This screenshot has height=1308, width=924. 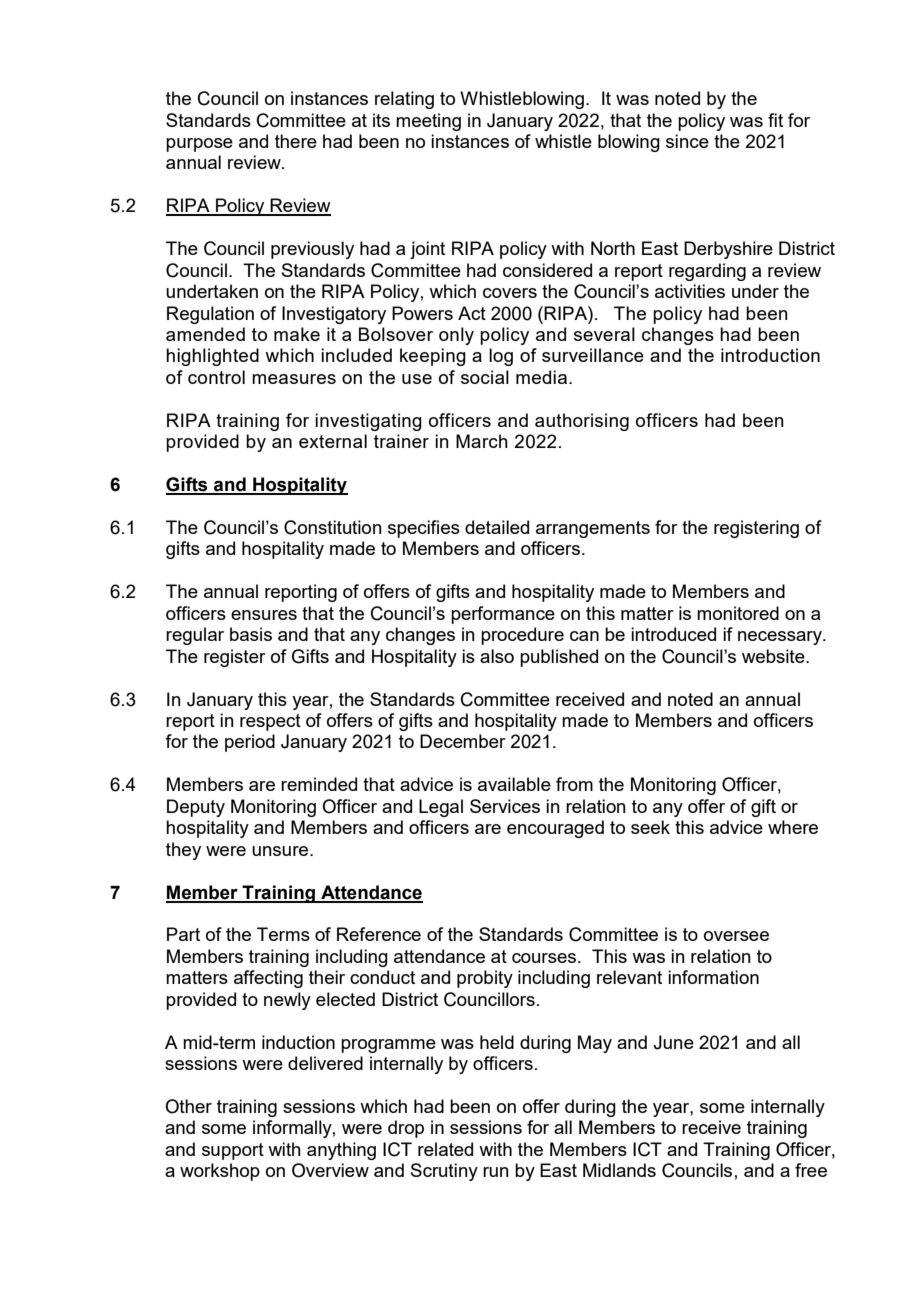 What do you see at coordinates (296, 141) in the screenshot?
I see `there` at bounding box center [296, 141].
